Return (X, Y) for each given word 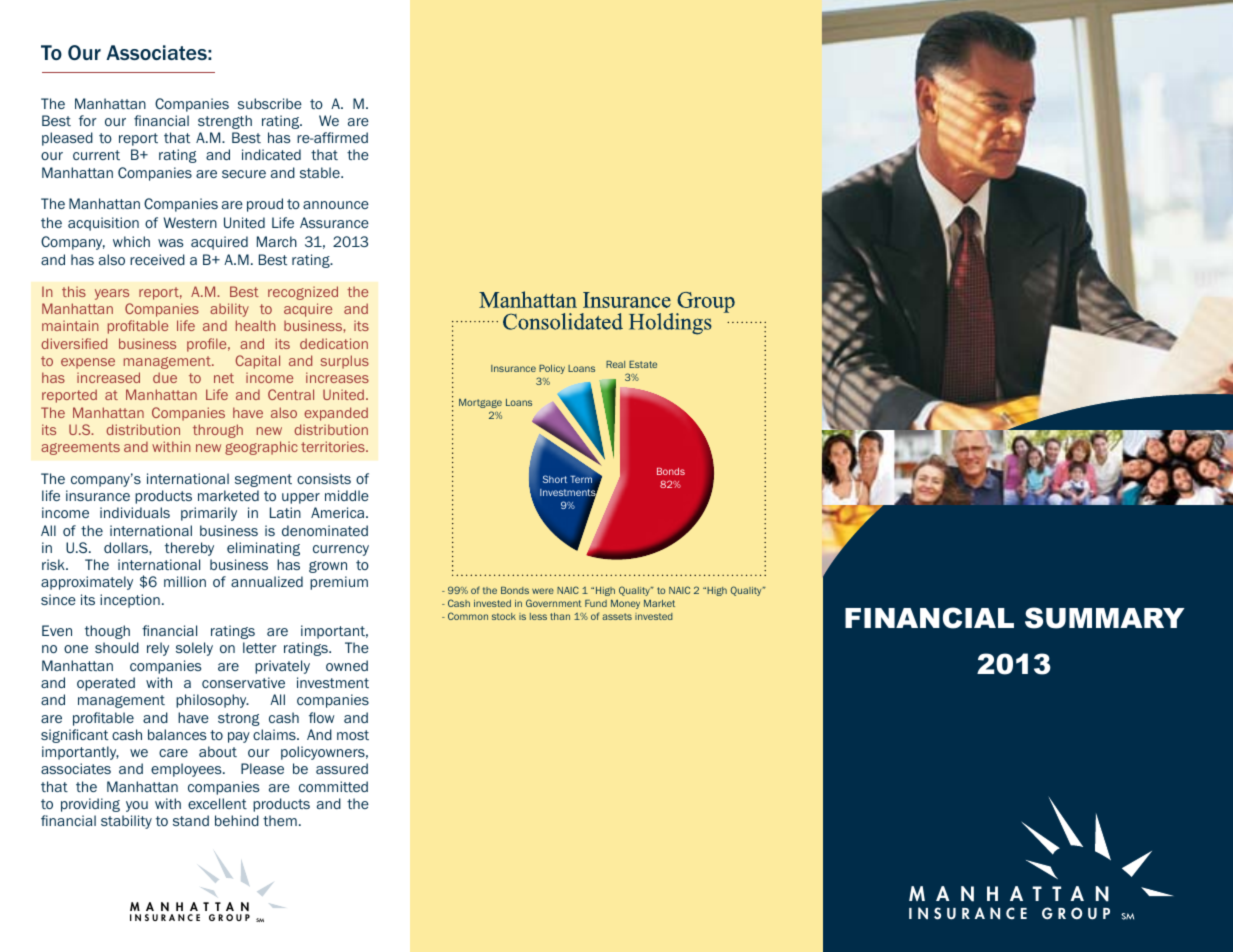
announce (336, 205)
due (165, 377)
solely (194, 649)
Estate (643, 364)
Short (555, 479)
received (157, 259)
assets (617, 616)
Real (615, 364)
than (560, 616)
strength (225, 122)
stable (321, 172)
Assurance (334, 222)
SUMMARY (1105, 618)
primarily (209, 514)
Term (581, 479)
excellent (217, 803)
